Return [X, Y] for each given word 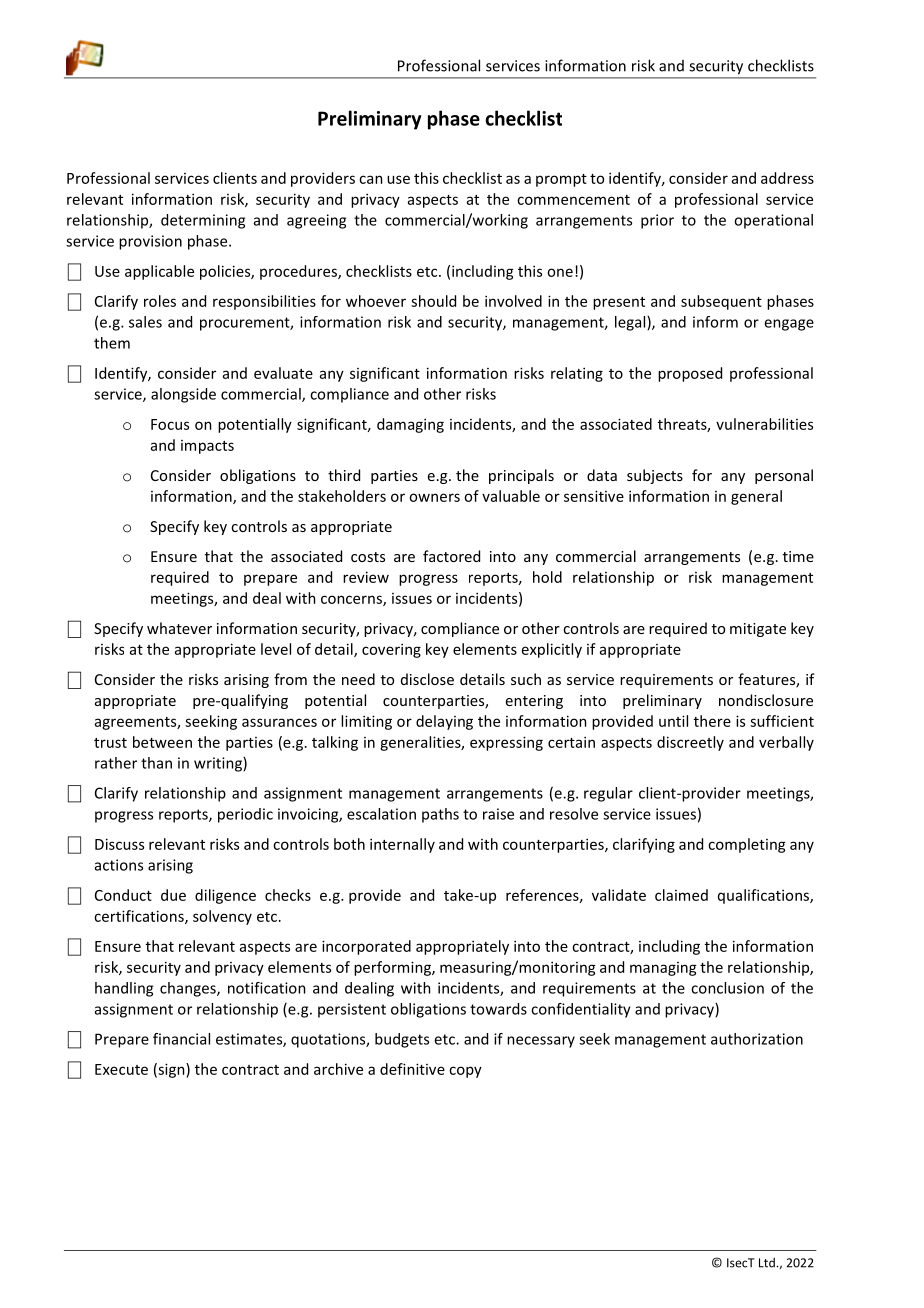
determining [203, 221]
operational [773, 221]
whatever [179, 628]
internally [402, 845]
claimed [681, 895]
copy [465, 1072]
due [173, 895]
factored [451, 556]
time [798, 556]
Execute [121, 1069]
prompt [561, 180]
